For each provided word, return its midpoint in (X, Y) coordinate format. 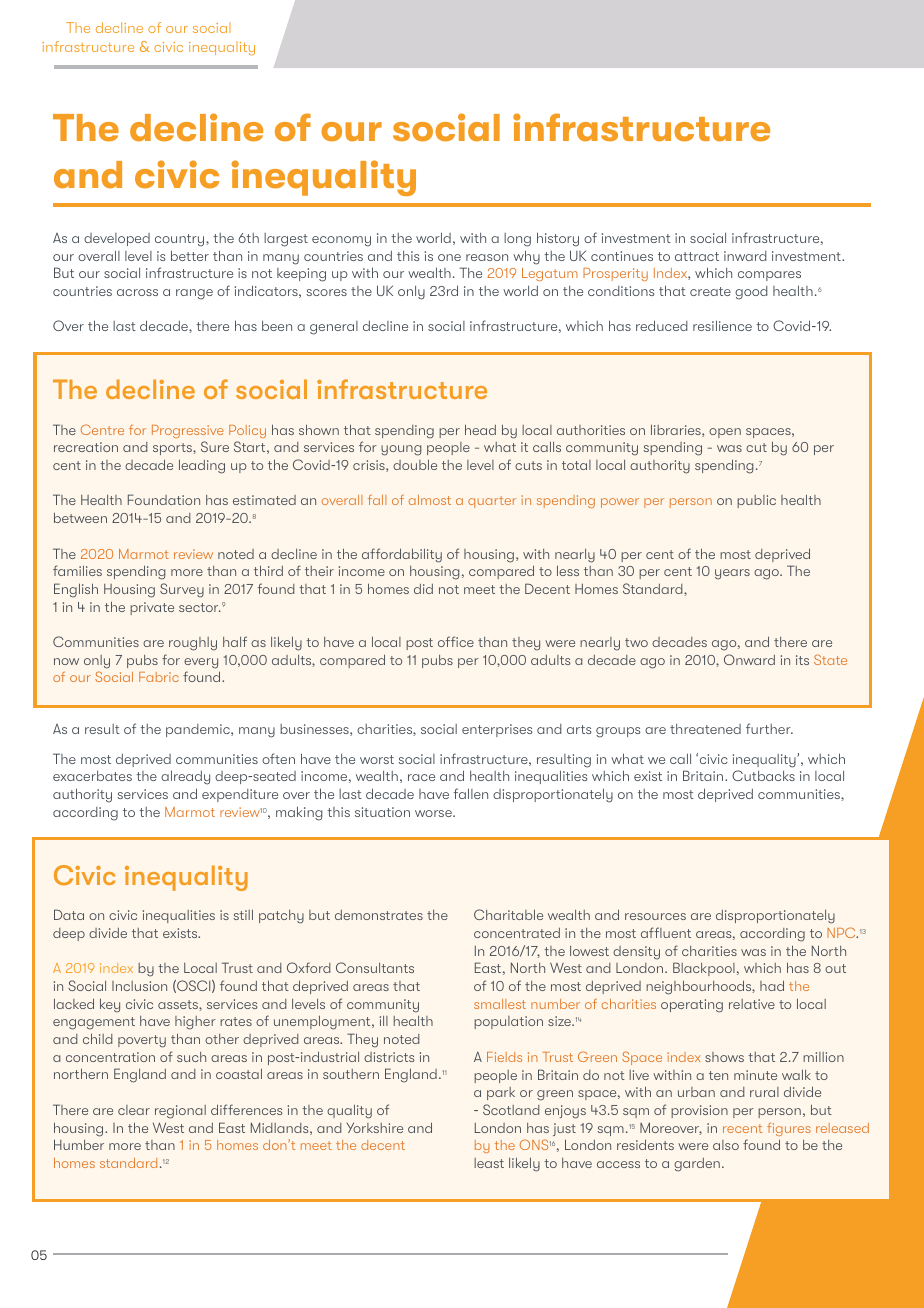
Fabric (159, 677)
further (769, 728)
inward (745, 256)
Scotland (511, 1109)
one (449, 257)
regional (180, 1112)
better (190, 255)
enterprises (497, 730)
